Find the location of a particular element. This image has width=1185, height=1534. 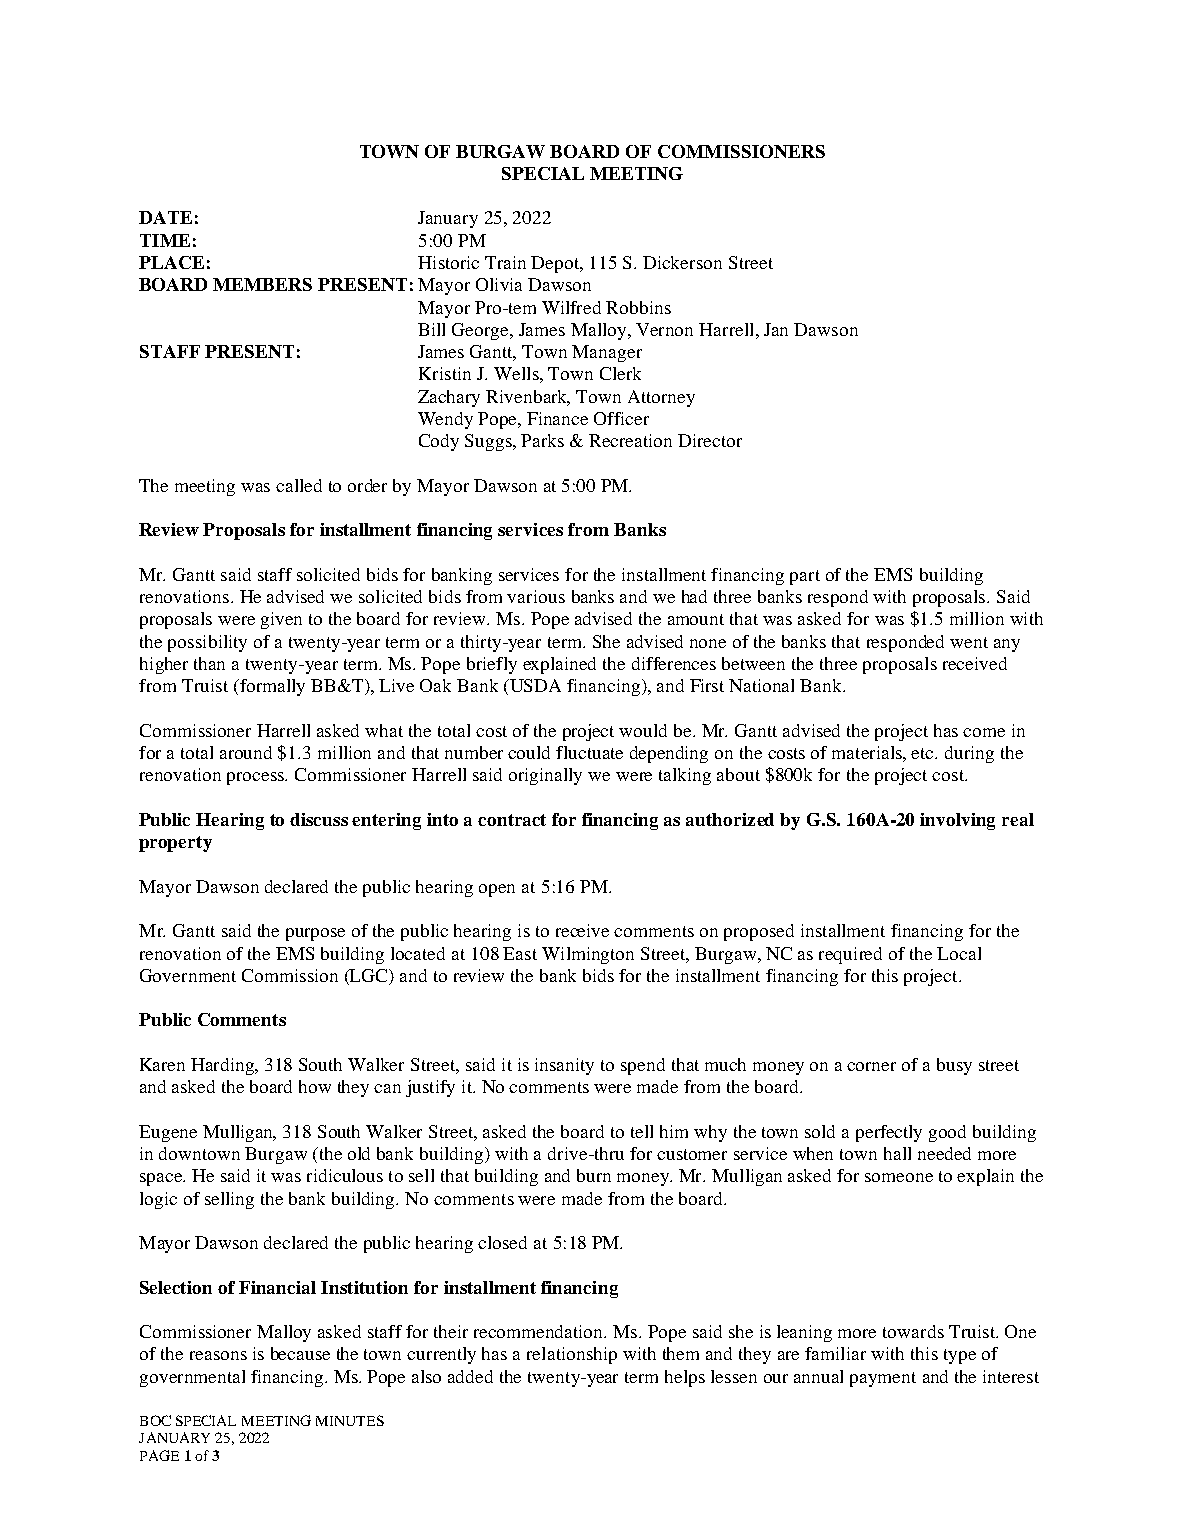

Depot is located at coordinates (556, 264).
